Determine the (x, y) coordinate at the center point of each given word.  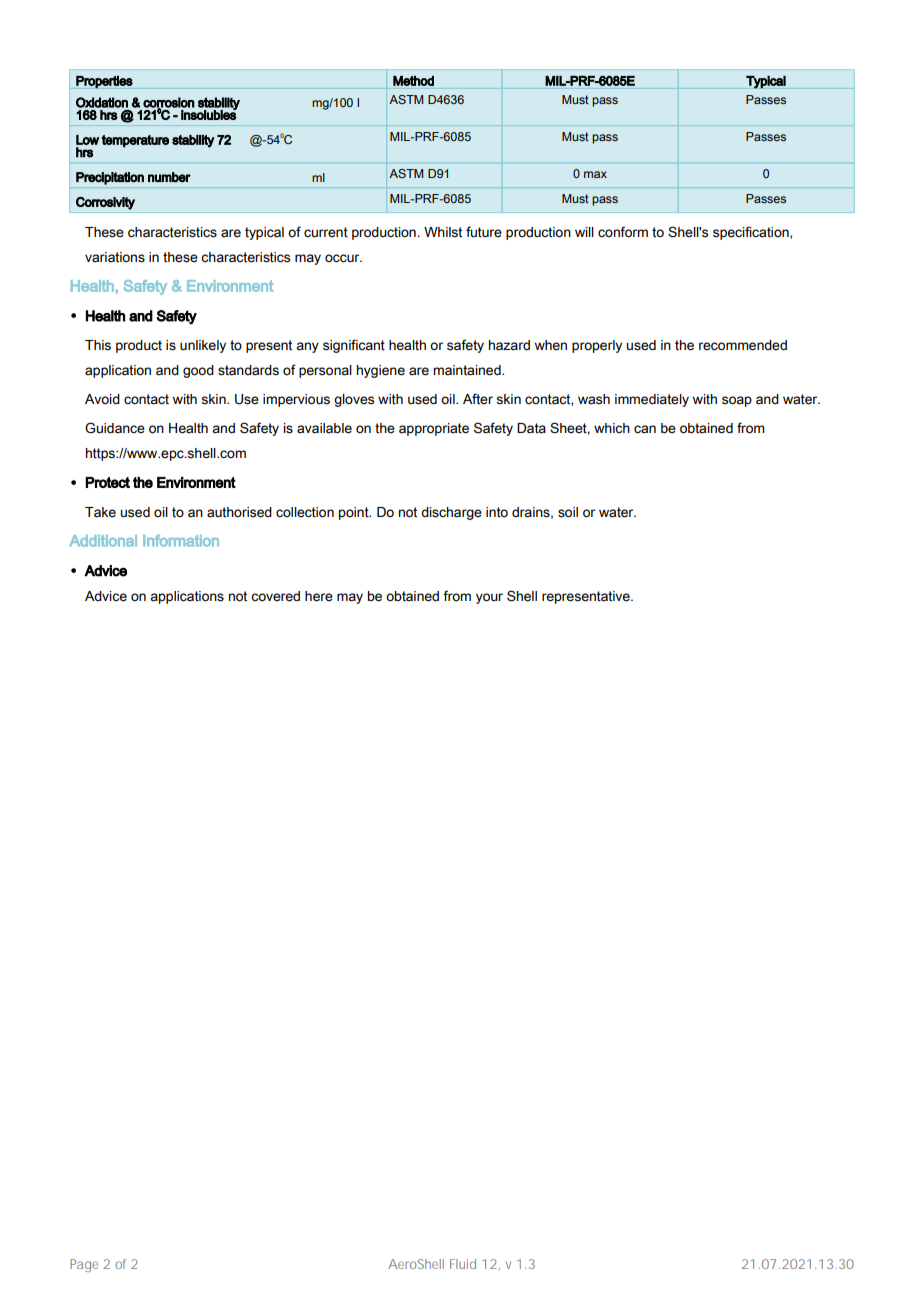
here (319, 596)
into (497, 512)
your (489, 598)
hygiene (381, 371)
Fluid (463, 1264)
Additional (103, 541)
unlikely (203, 346)
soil (568, 512)
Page (84, 1265)
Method (413, 81)
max (595, 174)
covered (275, 596)
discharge (451, 513)
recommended (743, 345)
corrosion (169, 103)
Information (181, 541)
